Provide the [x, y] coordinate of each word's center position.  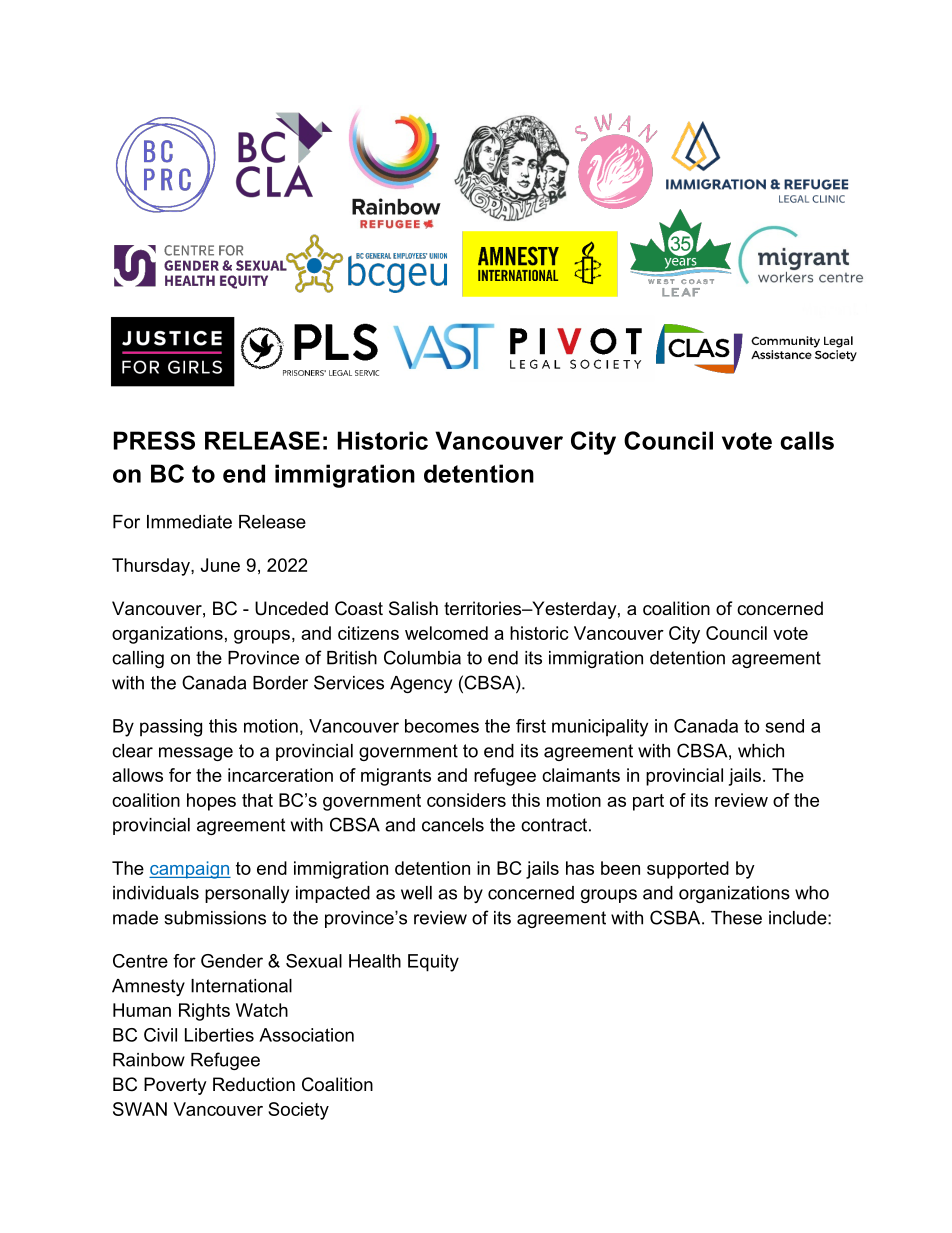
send [785, 726]
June [220, 565]
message [196, 754]
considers [466, 800]
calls [807, 440]
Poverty [175, 1086]
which [761, 751]
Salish [413, 608]
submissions [215, 918]
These [736, 918]
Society [298, 1111]
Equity [433, 963]
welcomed [446, 633]
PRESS [154, 440]
